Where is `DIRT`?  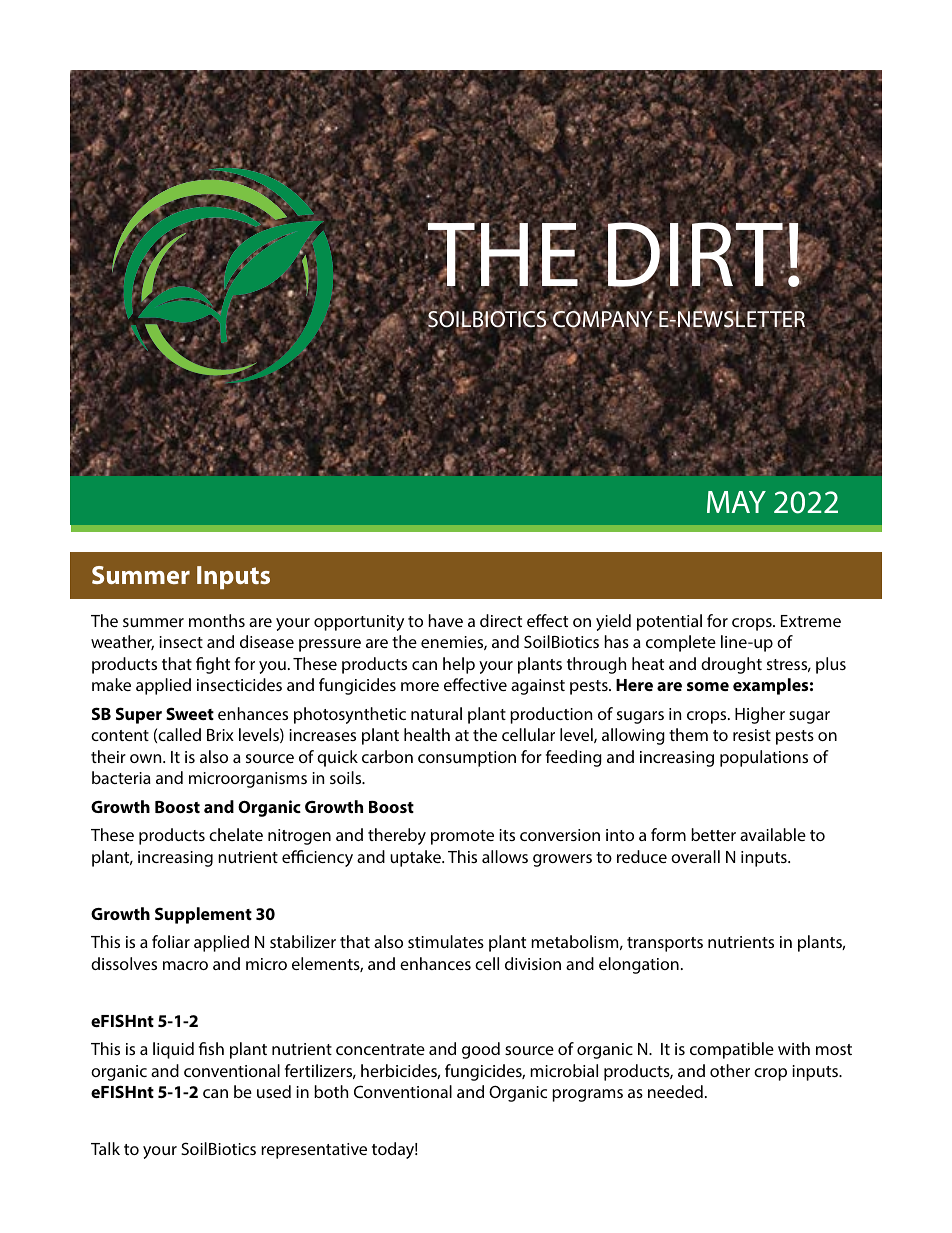 DIRT is located at coordinates (696, 255).
